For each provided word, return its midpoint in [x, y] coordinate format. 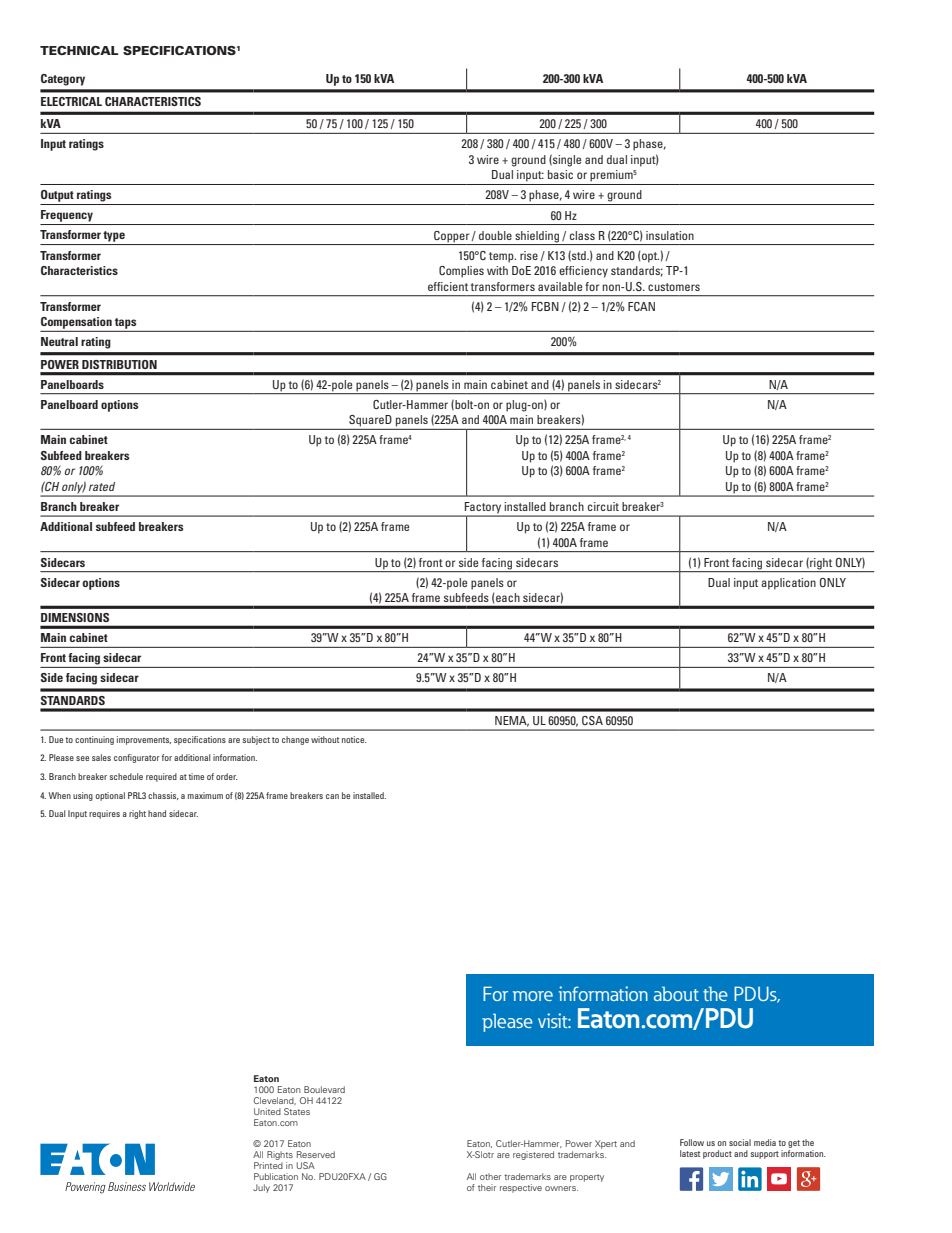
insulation [670, 235]
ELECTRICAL [71, 101]
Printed [268, 1165]
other [490, 1176]
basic [560, 174]
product [717, 1154]
